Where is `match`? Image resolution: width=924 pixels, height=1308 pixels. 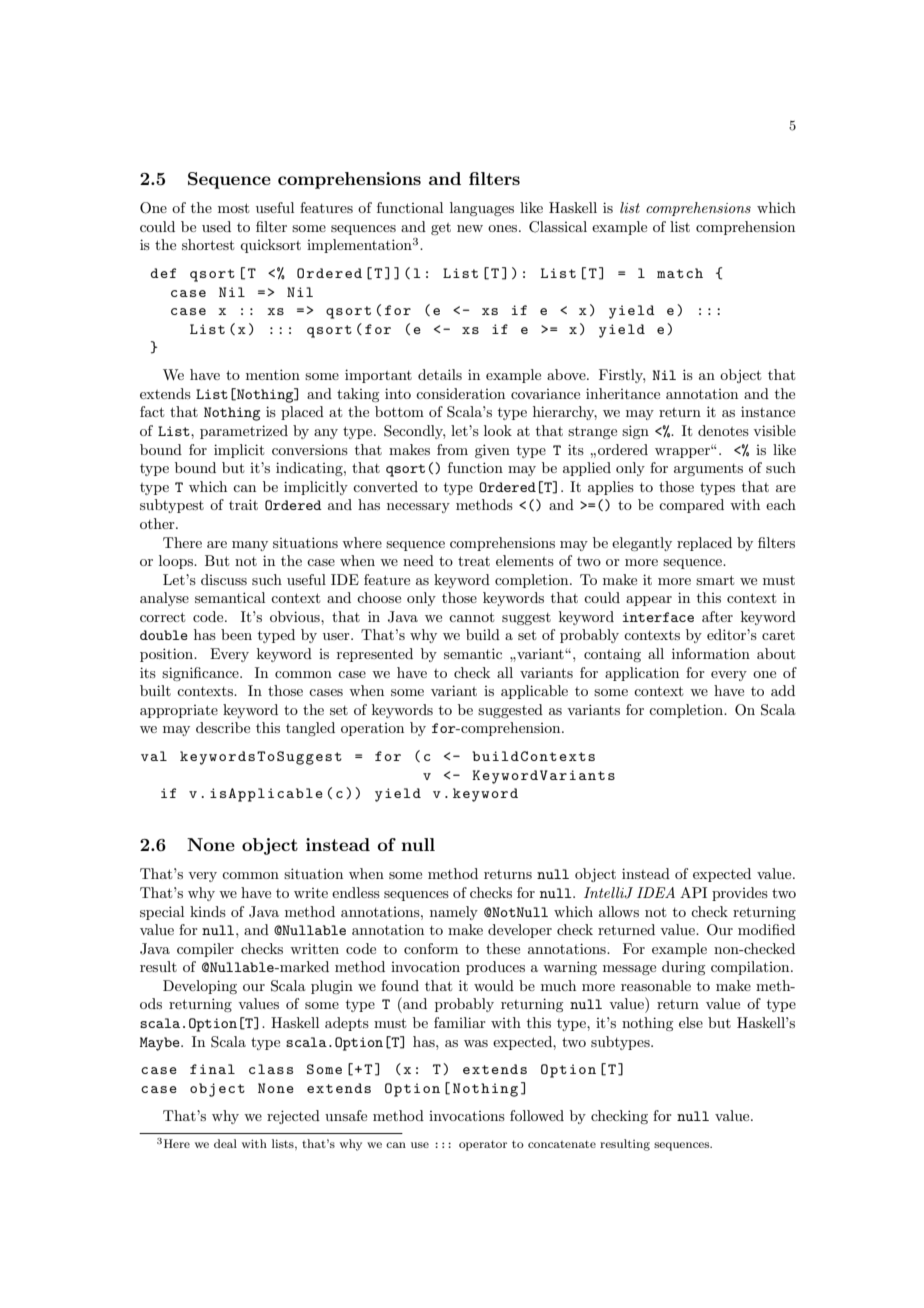
match is located at coordinates (680, 273).
